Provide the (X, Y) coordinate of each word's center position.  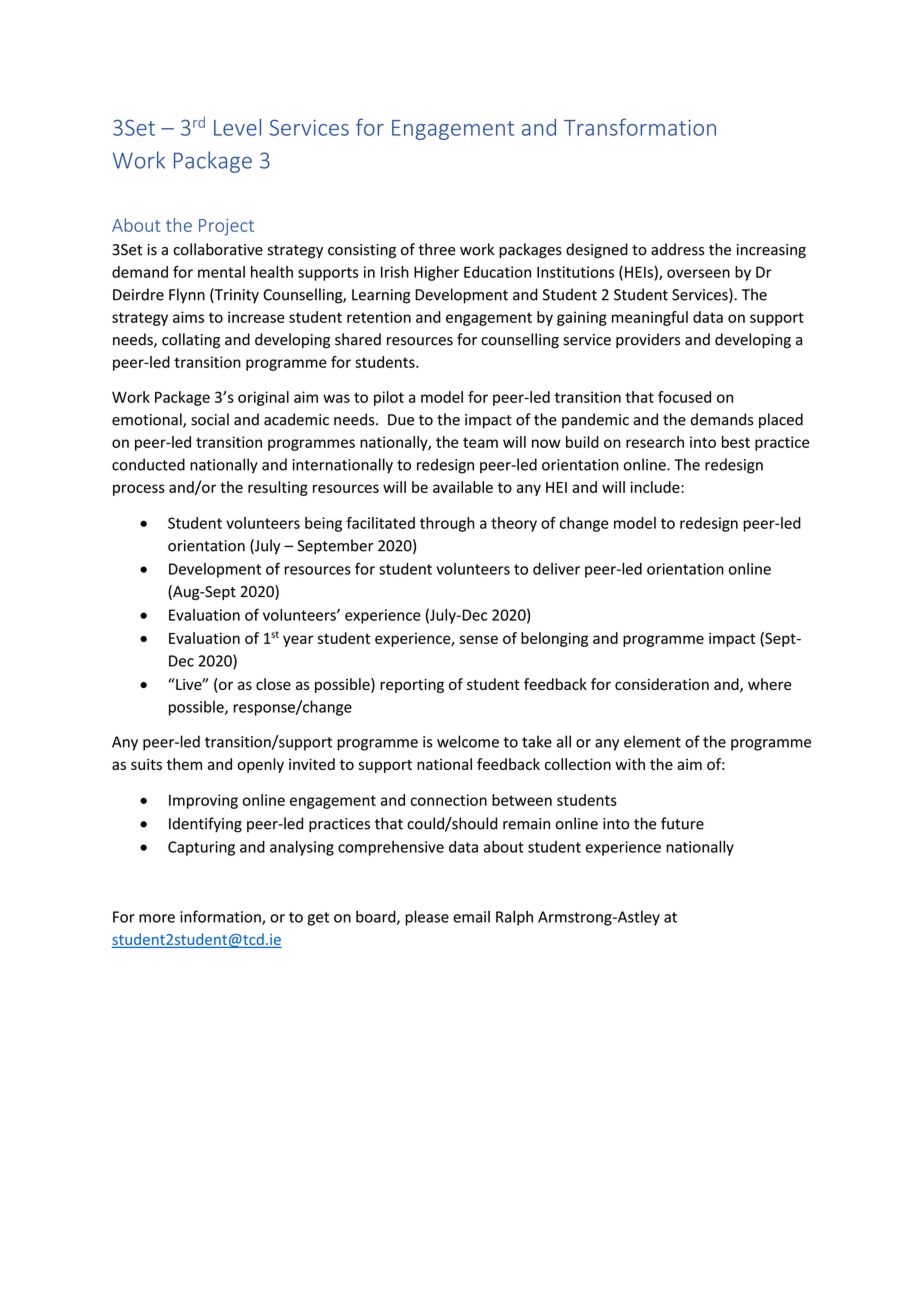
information (221, 917)
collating (191, 341)
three (437, 249)
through (447, 524)
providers (648, 340)
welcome (468, 741)
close (273, 684)
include (656, 487)
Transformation (640, 127)
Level (237, 127)
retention (379, 317)
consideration (662, 684)
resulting (278, 488)
